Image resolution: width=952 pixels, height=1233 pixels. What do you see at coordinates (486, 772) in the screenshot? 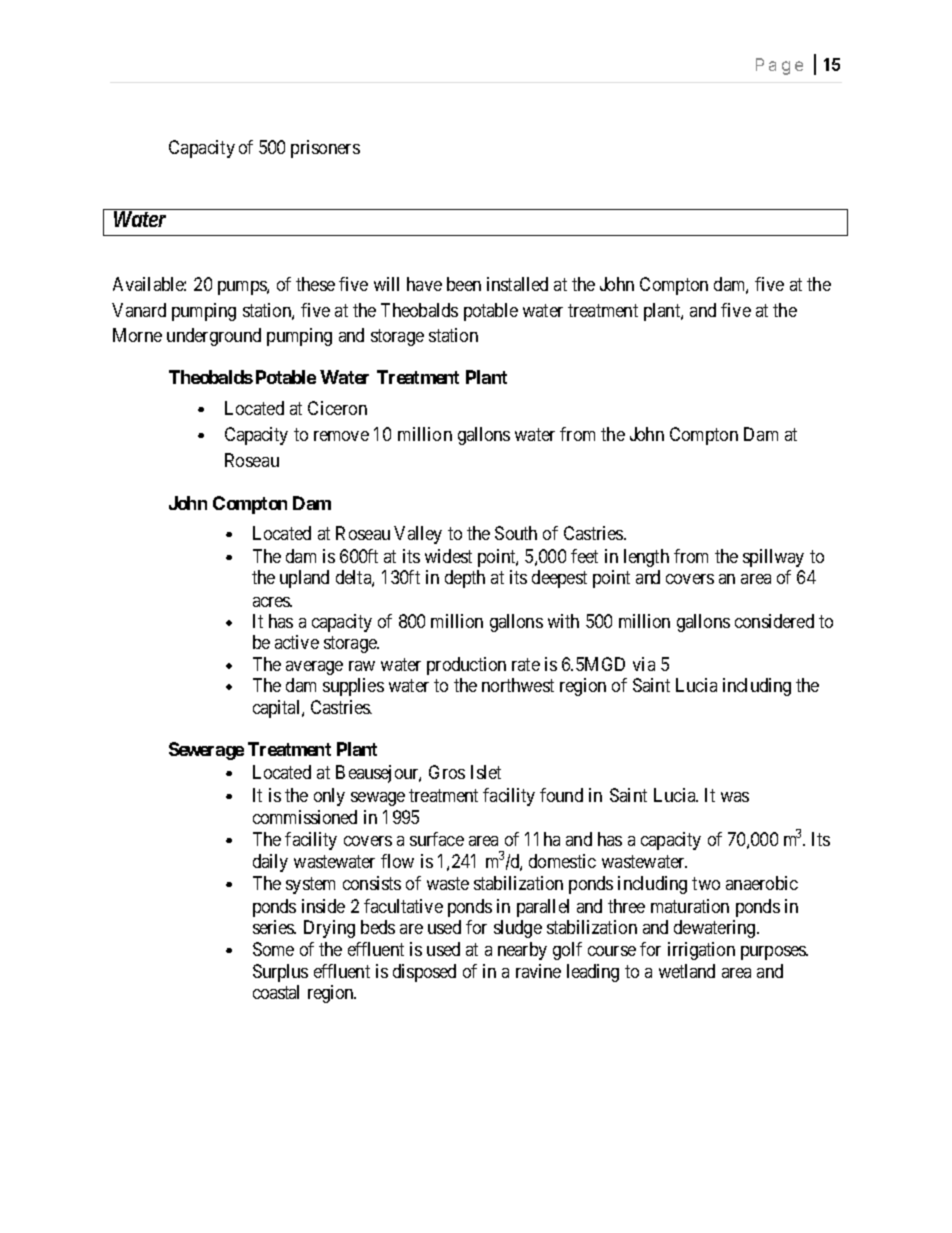
I see `Islet` at bounding box center [486, 772].
